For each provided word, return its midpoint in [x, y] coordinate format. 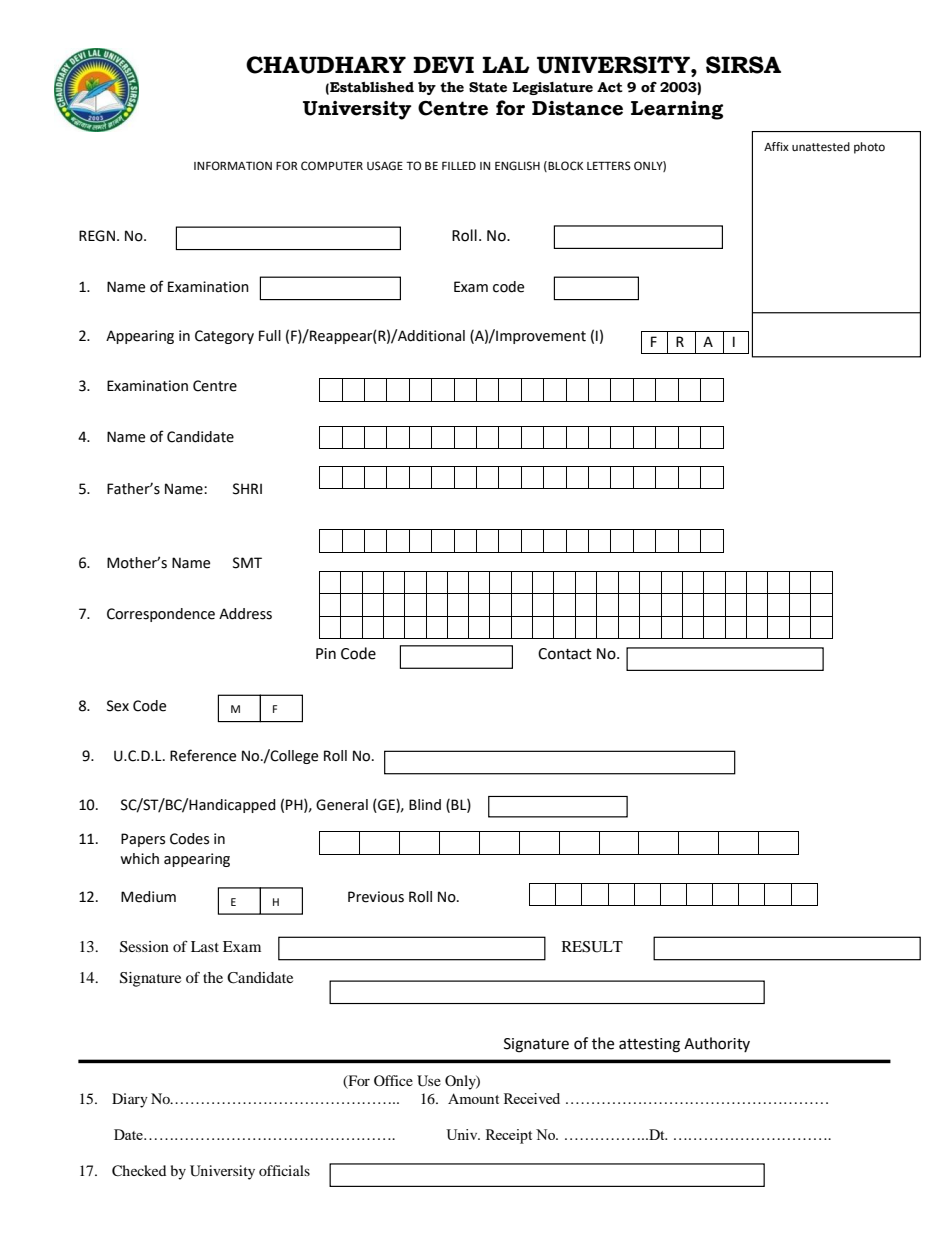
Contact [565, 654]
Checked [139, 1171]
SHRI [247, 489]
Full [270, 336]
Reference [203, 755]
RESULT [592, 947]
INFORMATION [233, 166]
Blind [425, 805]
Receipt [509, 1136]
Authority [717, 1044]
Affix [776, 146]
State [488, 87]
